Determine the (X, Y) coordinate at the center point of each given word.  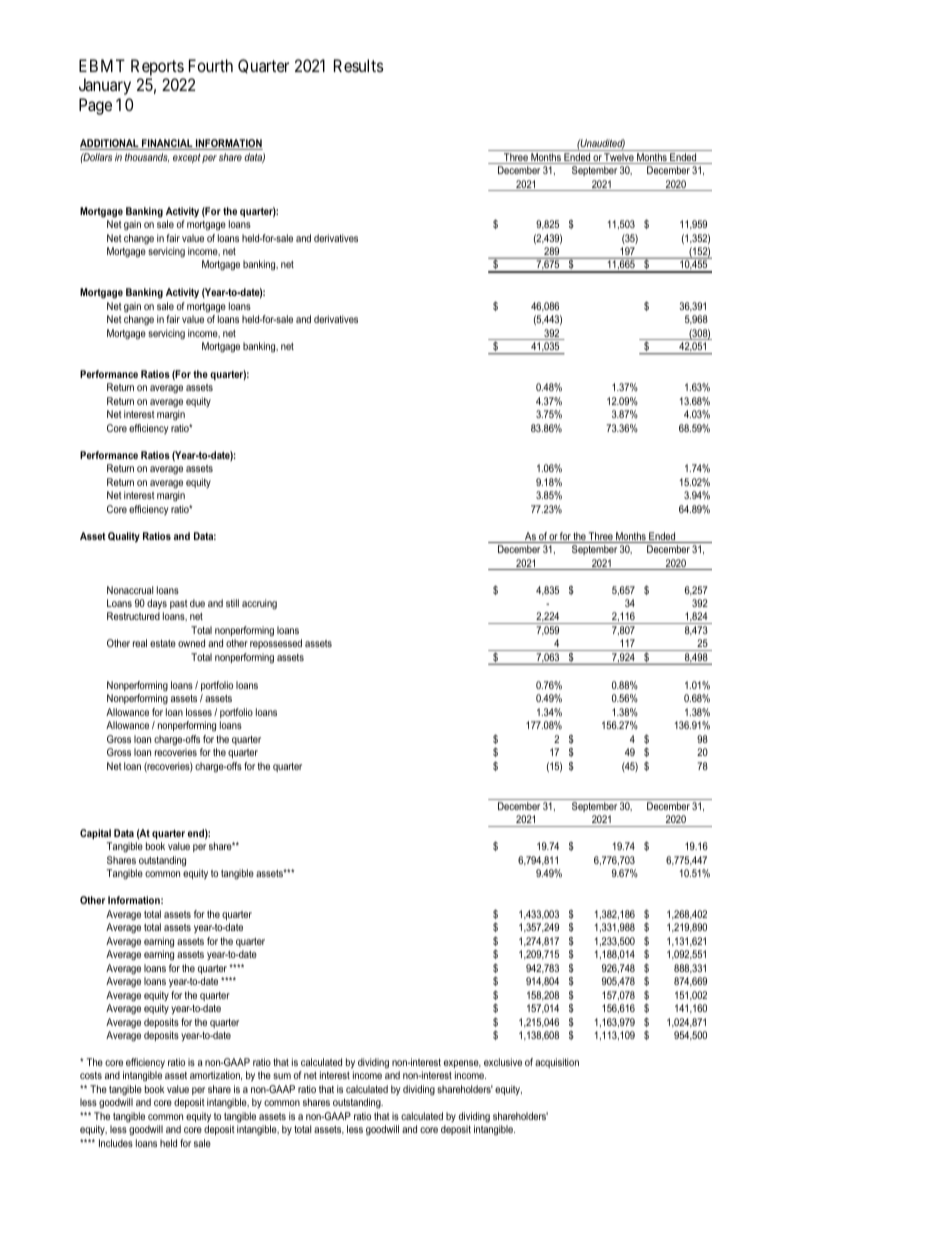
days (157, 604)
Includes (116, 1143)
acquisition (557, 1063)
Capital (95, 834)
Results (359, 65)
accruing (259, 604)
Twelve (619, 158)
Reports (157, 67)
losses (199, 712)
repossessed (276, 644)
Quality (124, 537)
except (187, 158)
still (232, 603)
